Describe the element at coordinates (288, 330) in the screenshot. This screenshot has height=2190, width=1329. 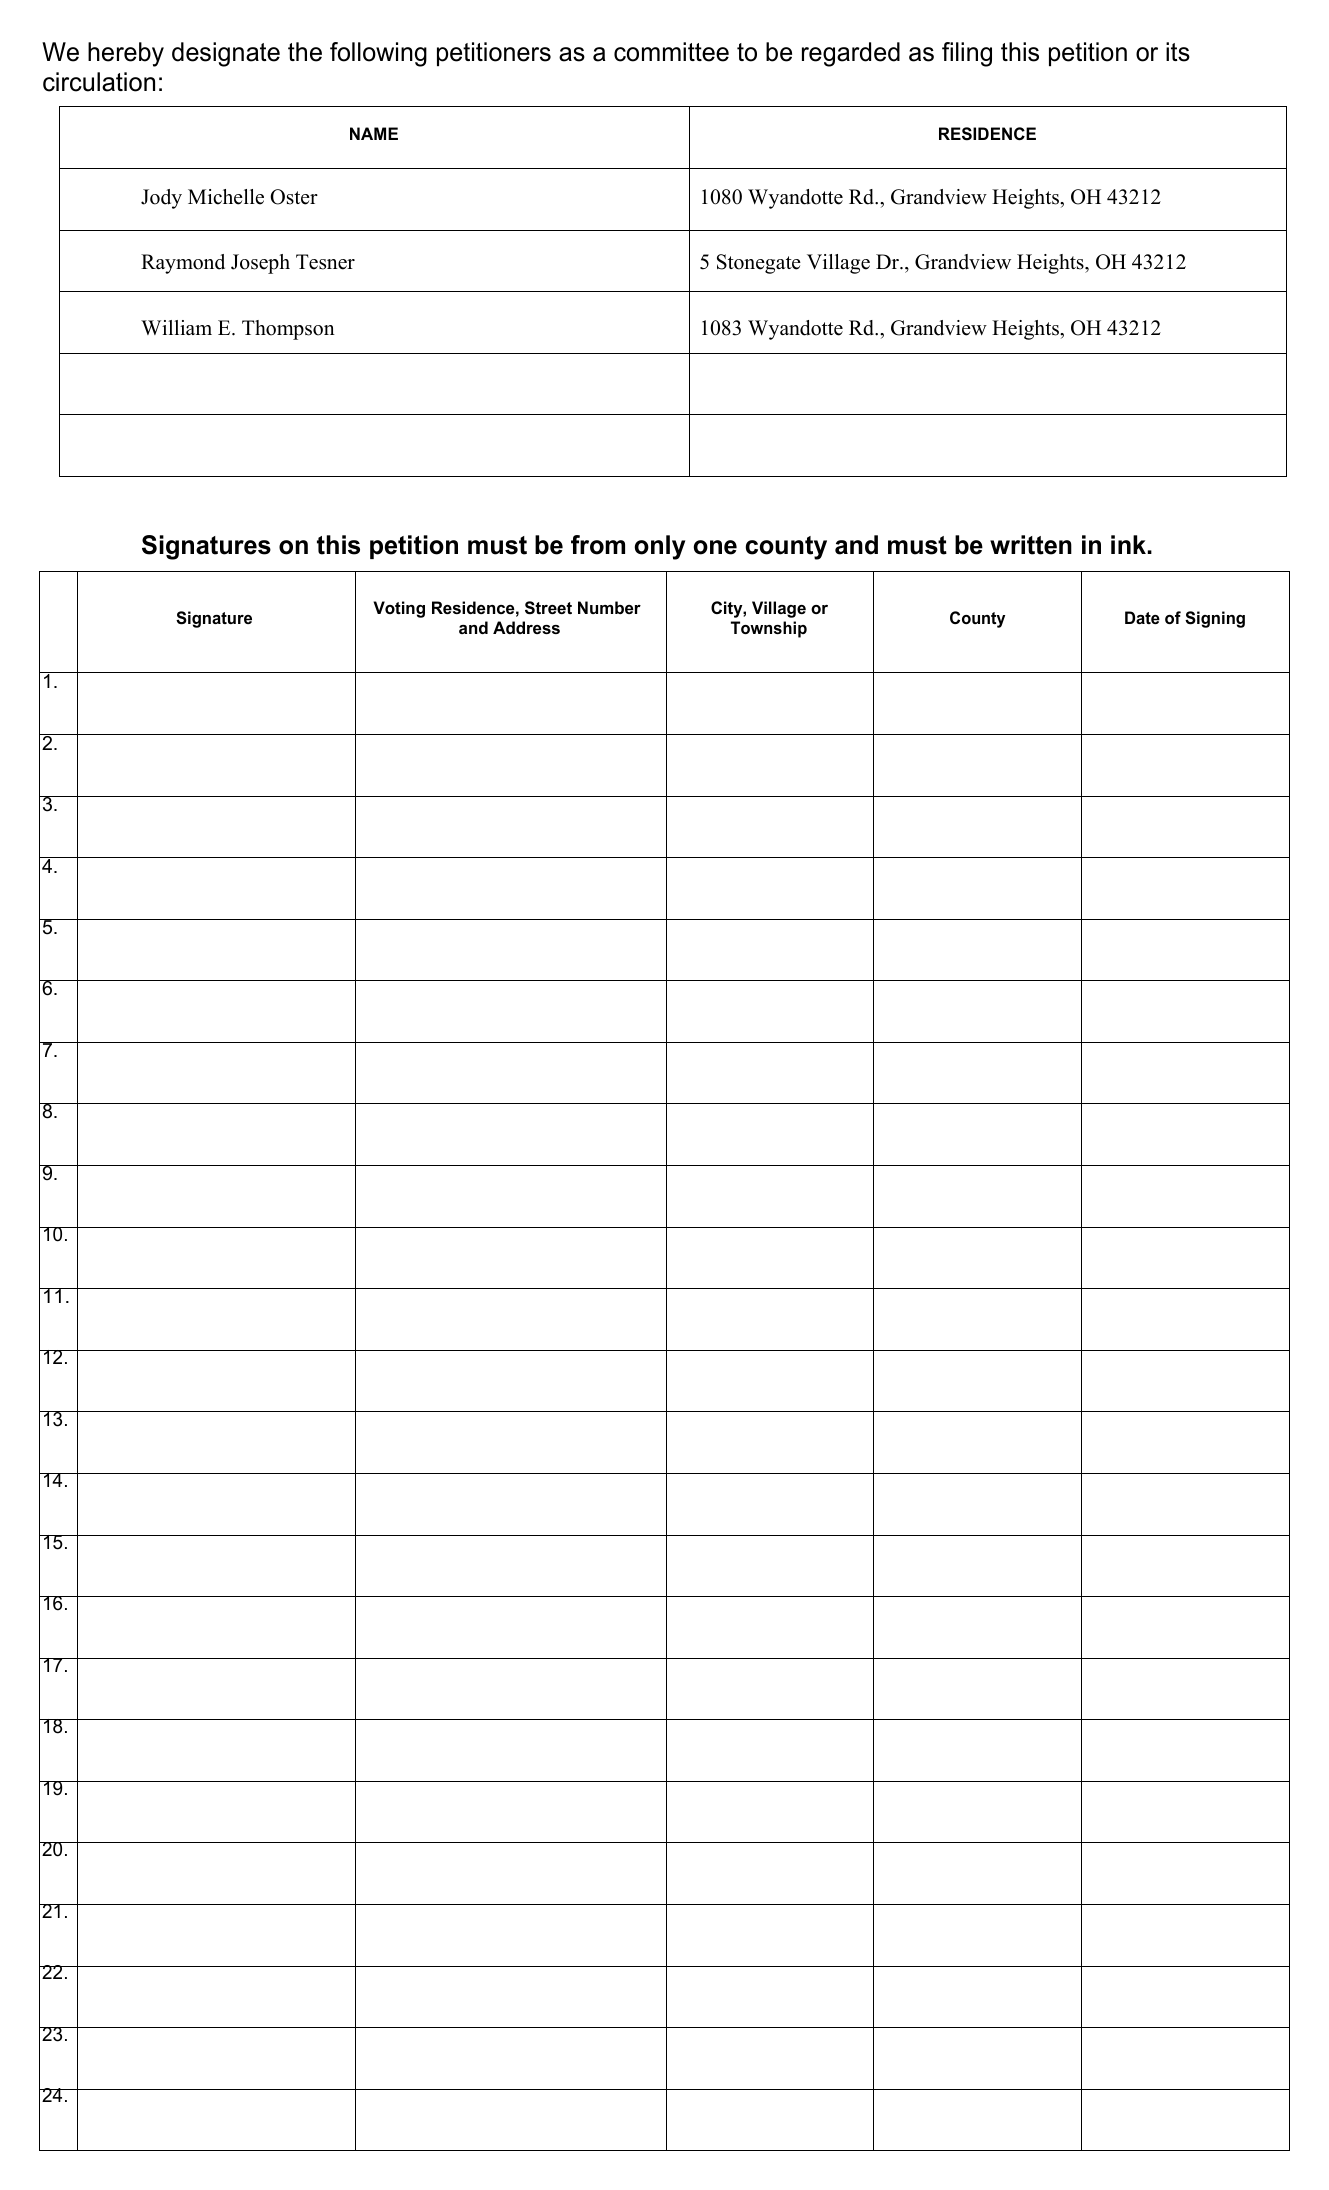
I see `Thompson` at that location.
